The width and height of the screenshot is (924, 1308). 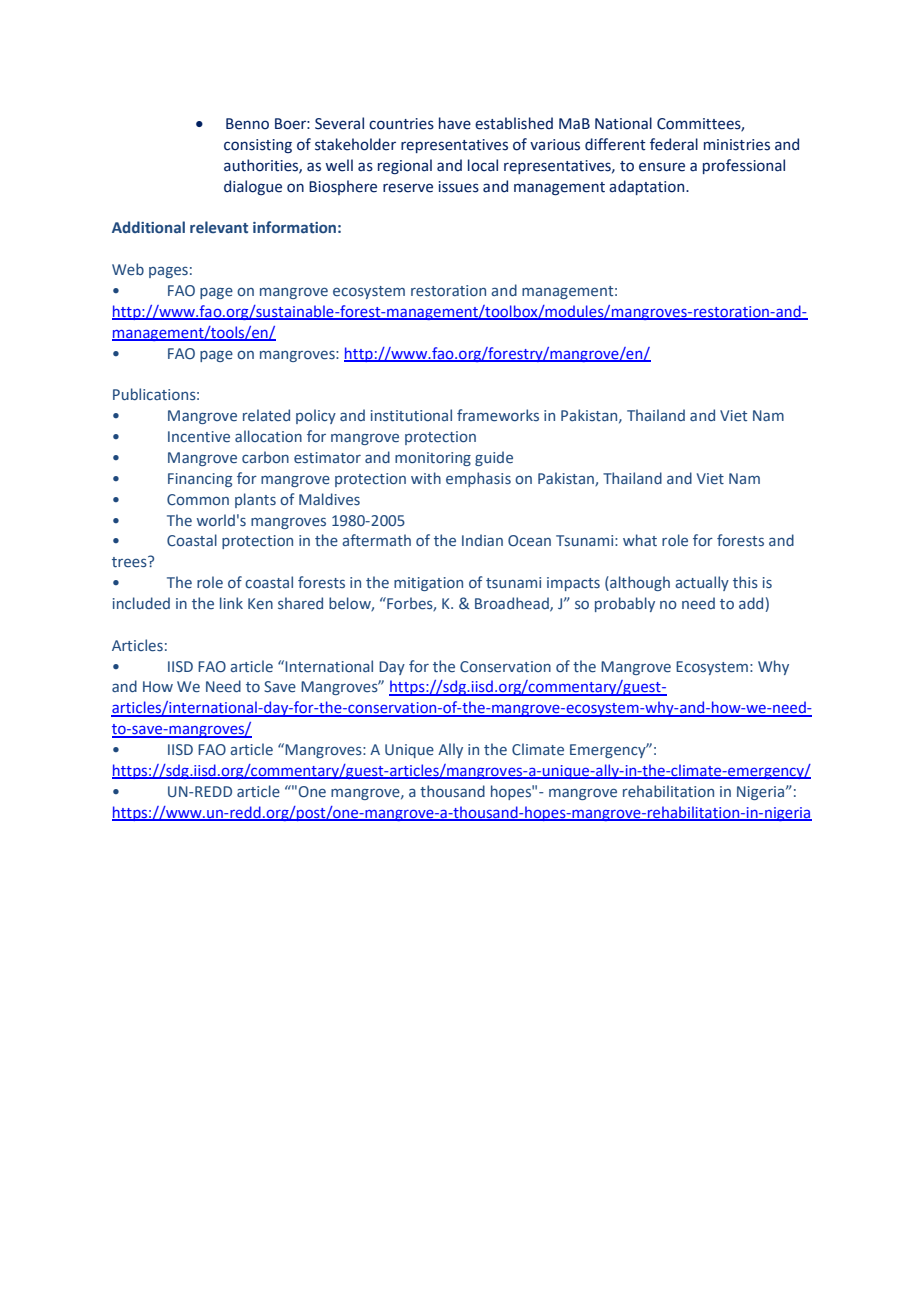 I want to click on mitigation, so click(x=428, y=584).
